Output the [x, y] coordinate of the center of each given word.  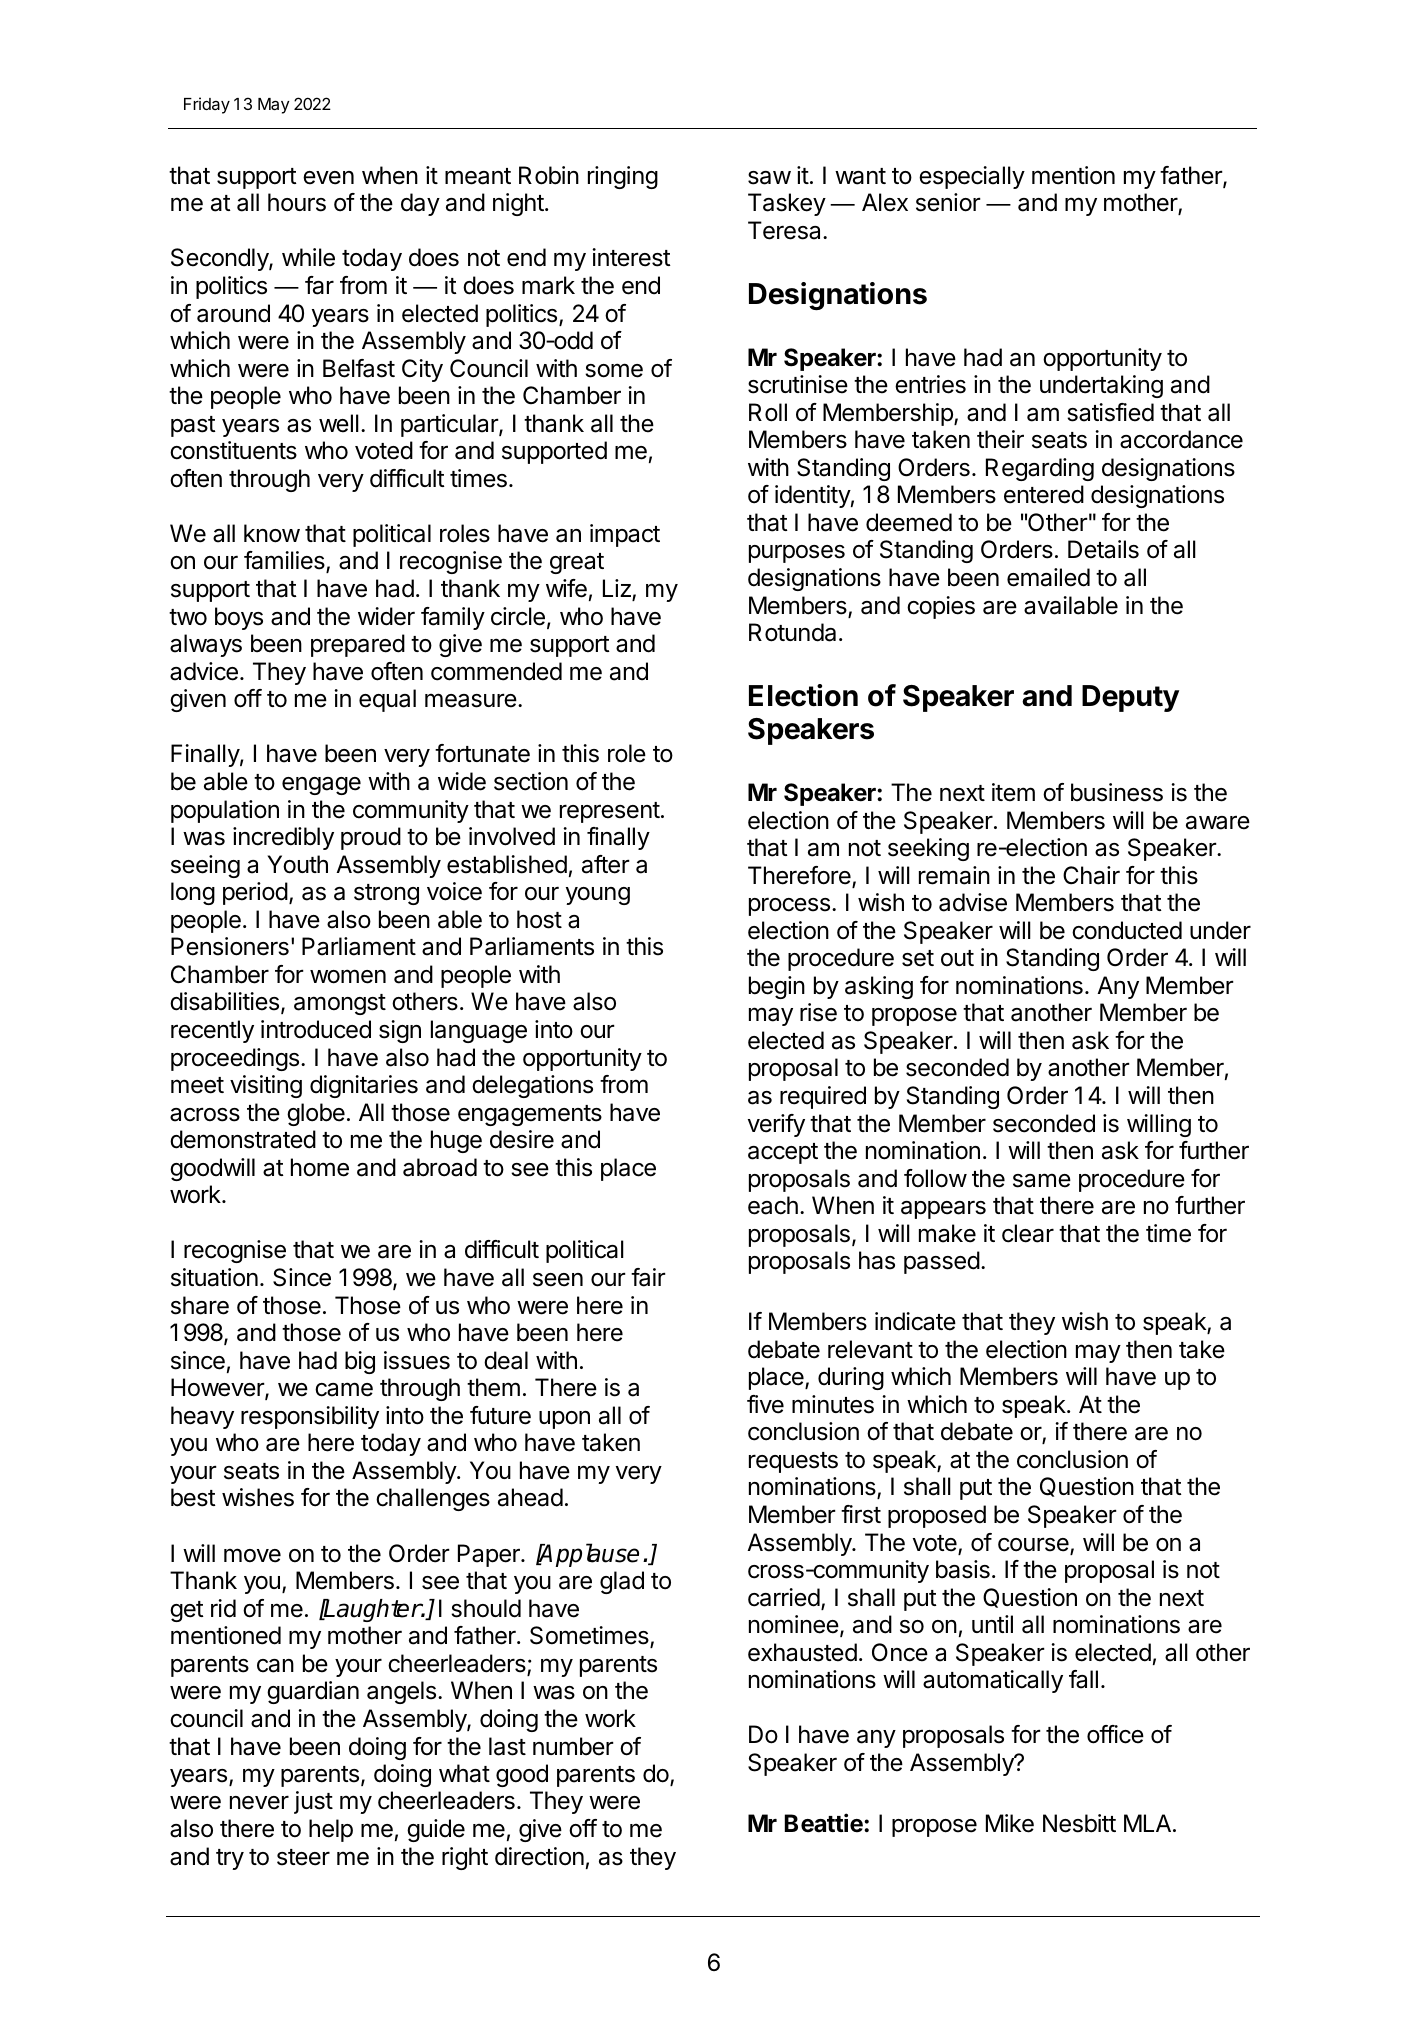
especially [972, 177]
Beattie [825, 1823]
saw [769, 178]
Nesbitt [1079, 1823]
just [313, 1802]
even [328, 178]
